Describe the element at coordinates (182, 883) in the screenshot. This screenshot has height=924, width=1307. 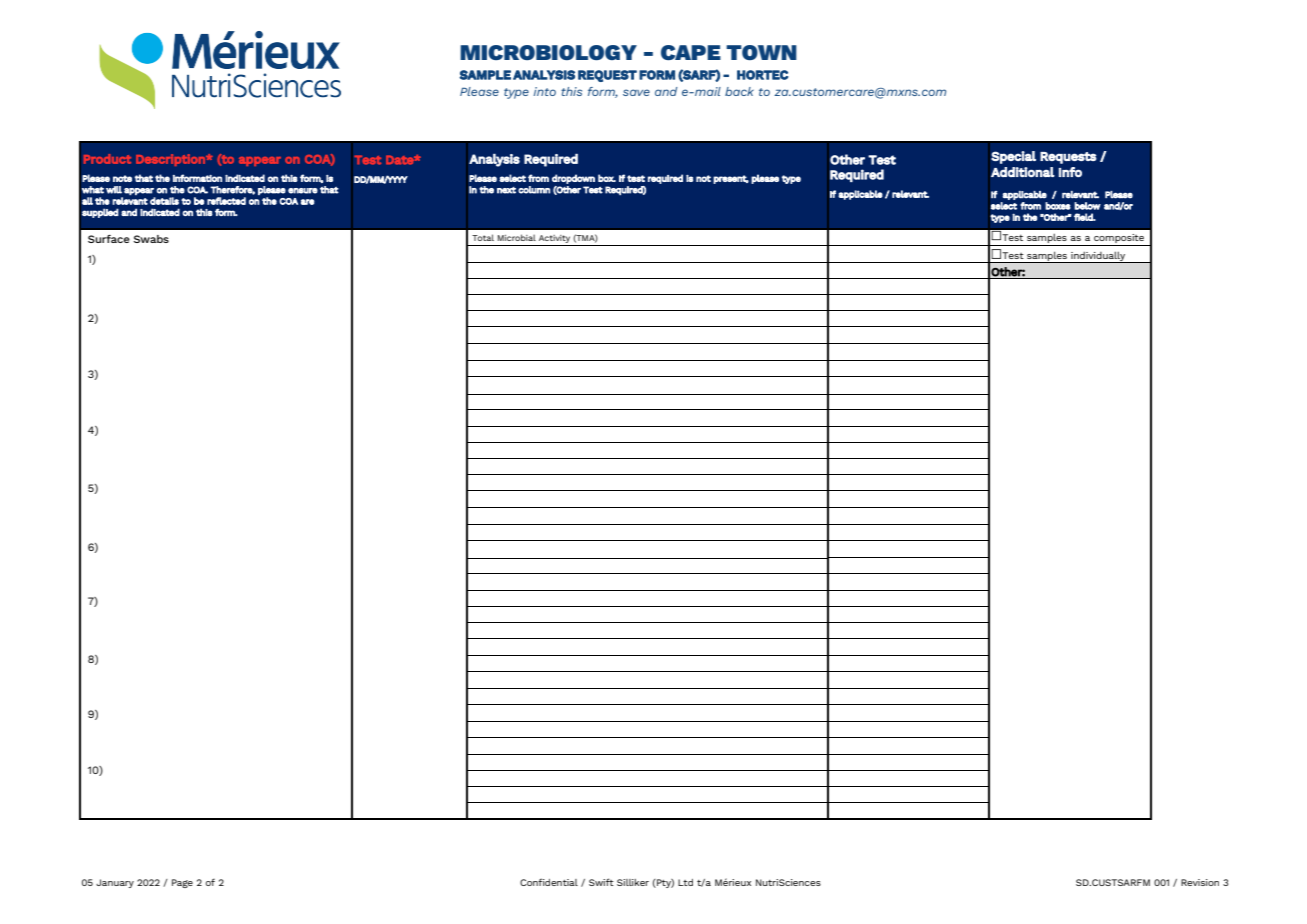
I see `Page` at that location.
